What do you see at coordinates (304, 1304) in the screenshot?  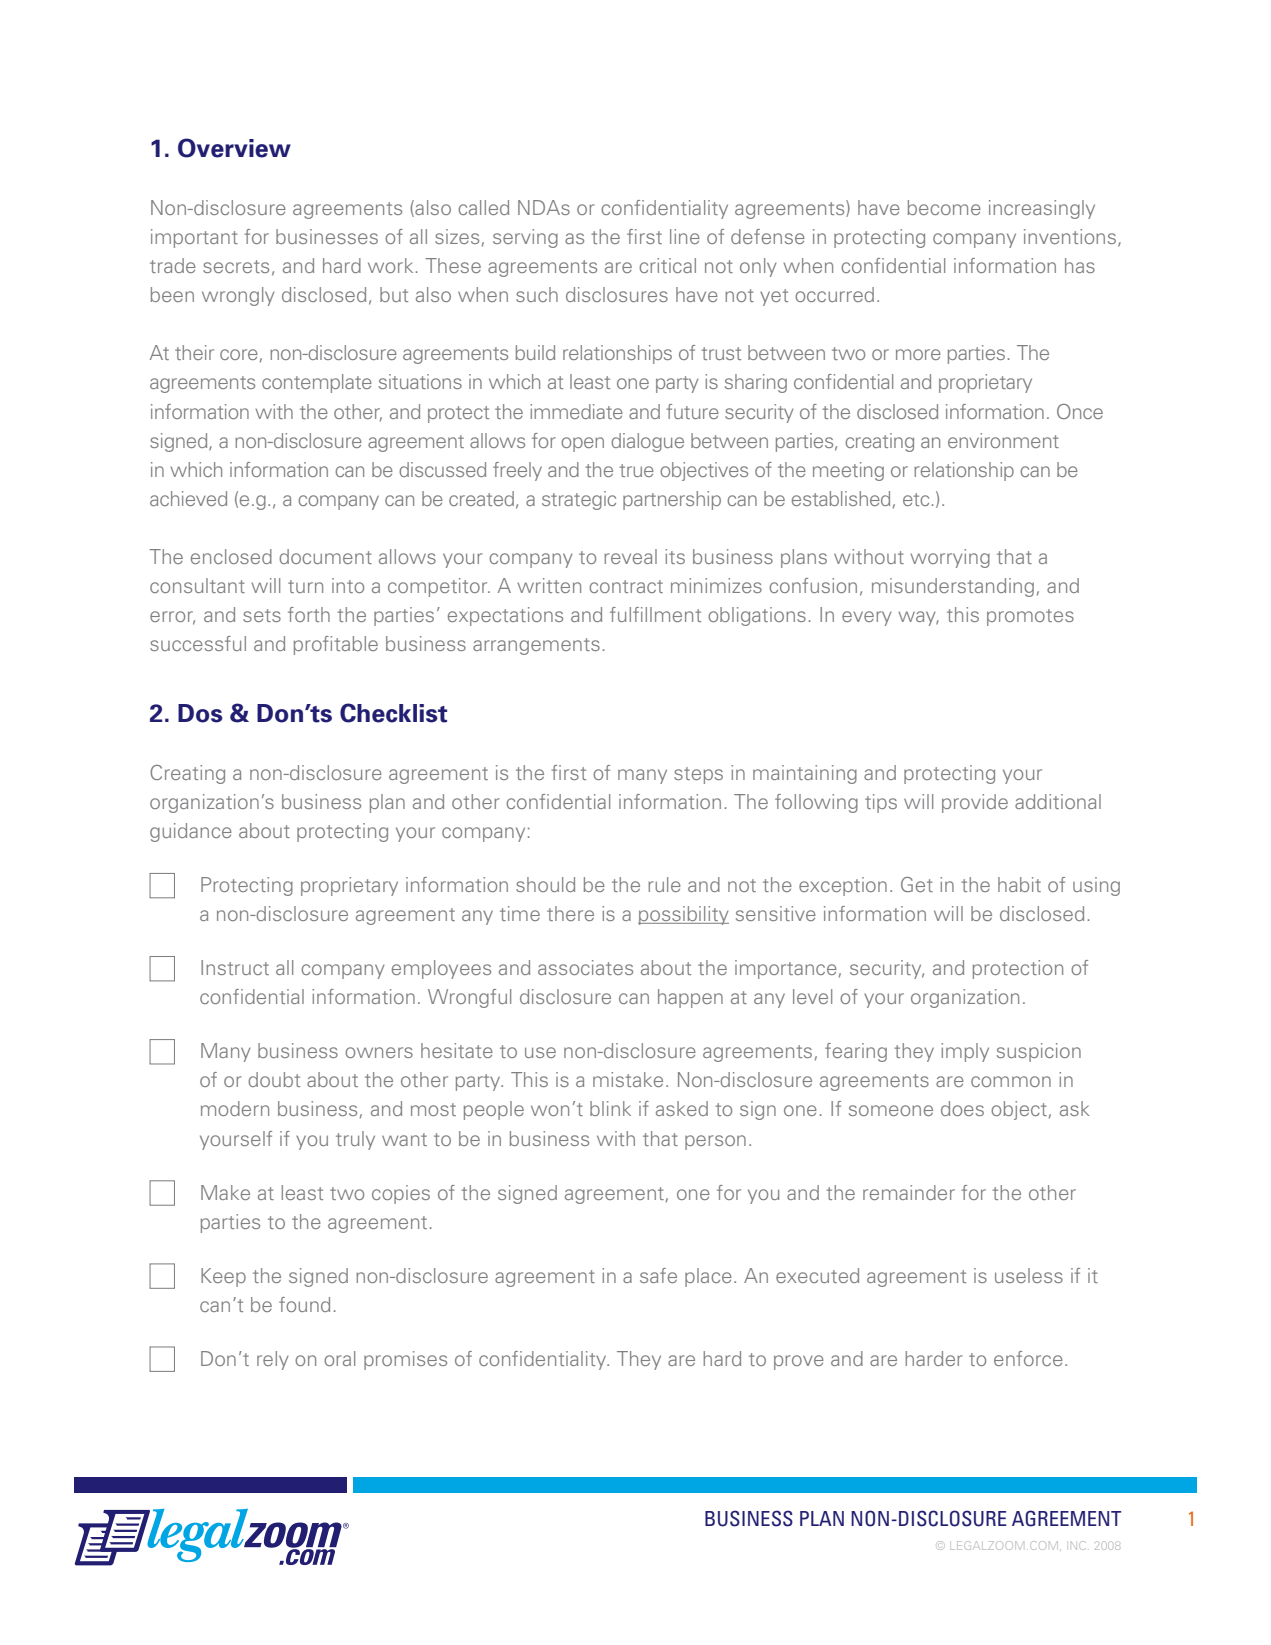 I see `found` at bounding box center [304, 1304].
